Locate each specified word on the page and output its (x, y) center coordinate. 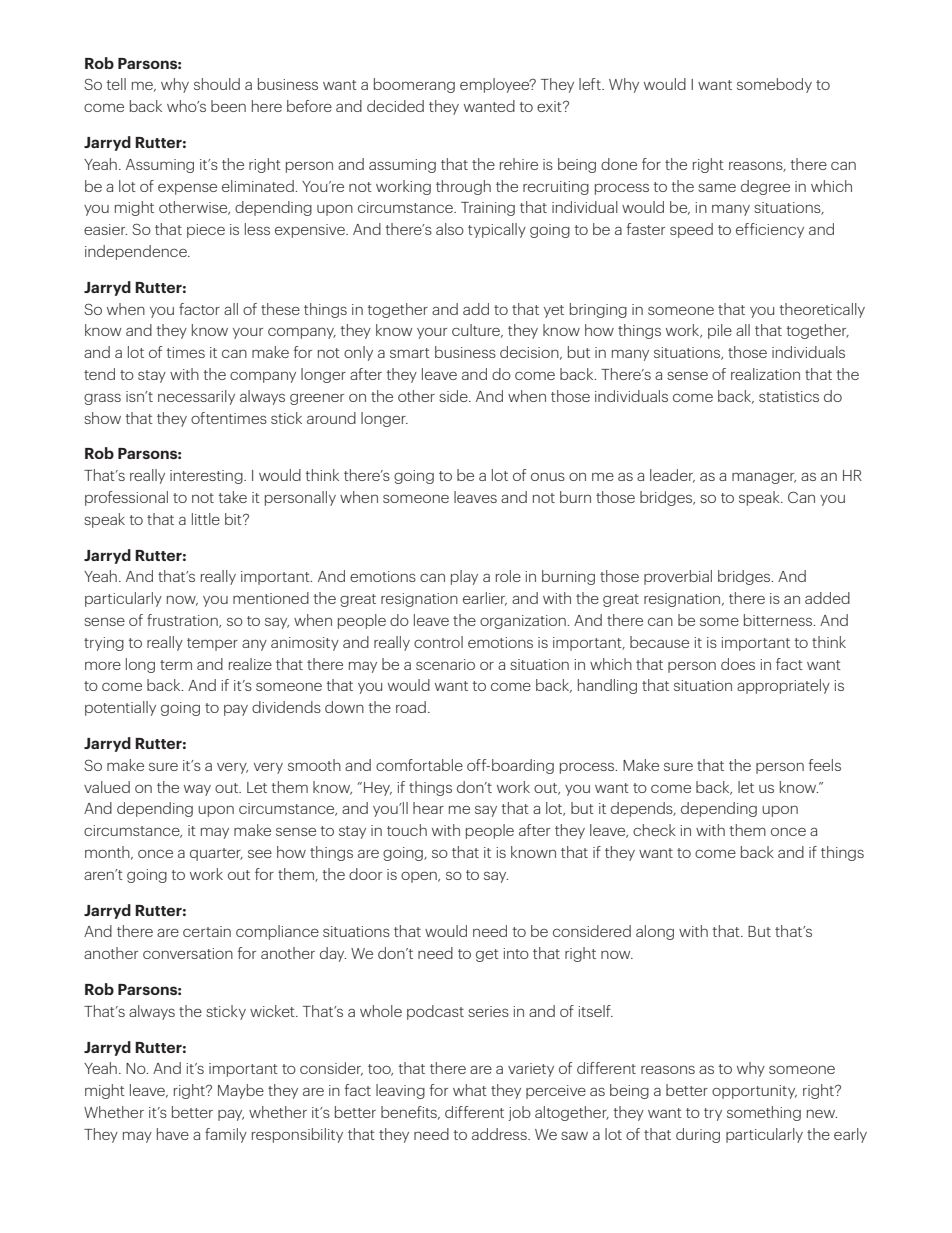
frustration (183, 621)
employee (496, 85)
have (173, 1134)
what (470, 1090)
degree (765, 187)
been (228, 106)
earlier (485, 599)
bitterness (779, 620)
